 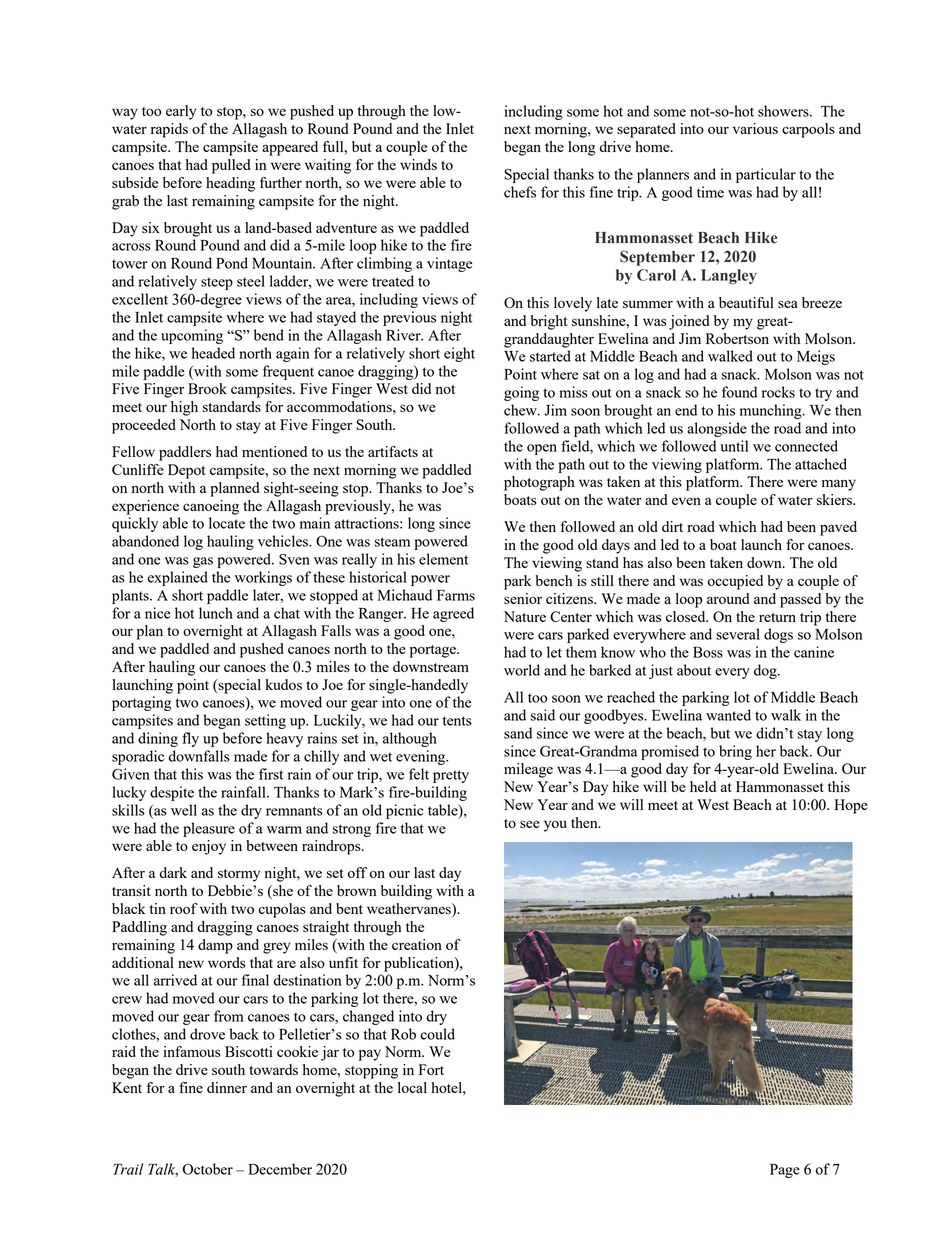 What do you see at coordinates (216, 613) in the document?
I see `lunch` at bounding box center [216, 613].
